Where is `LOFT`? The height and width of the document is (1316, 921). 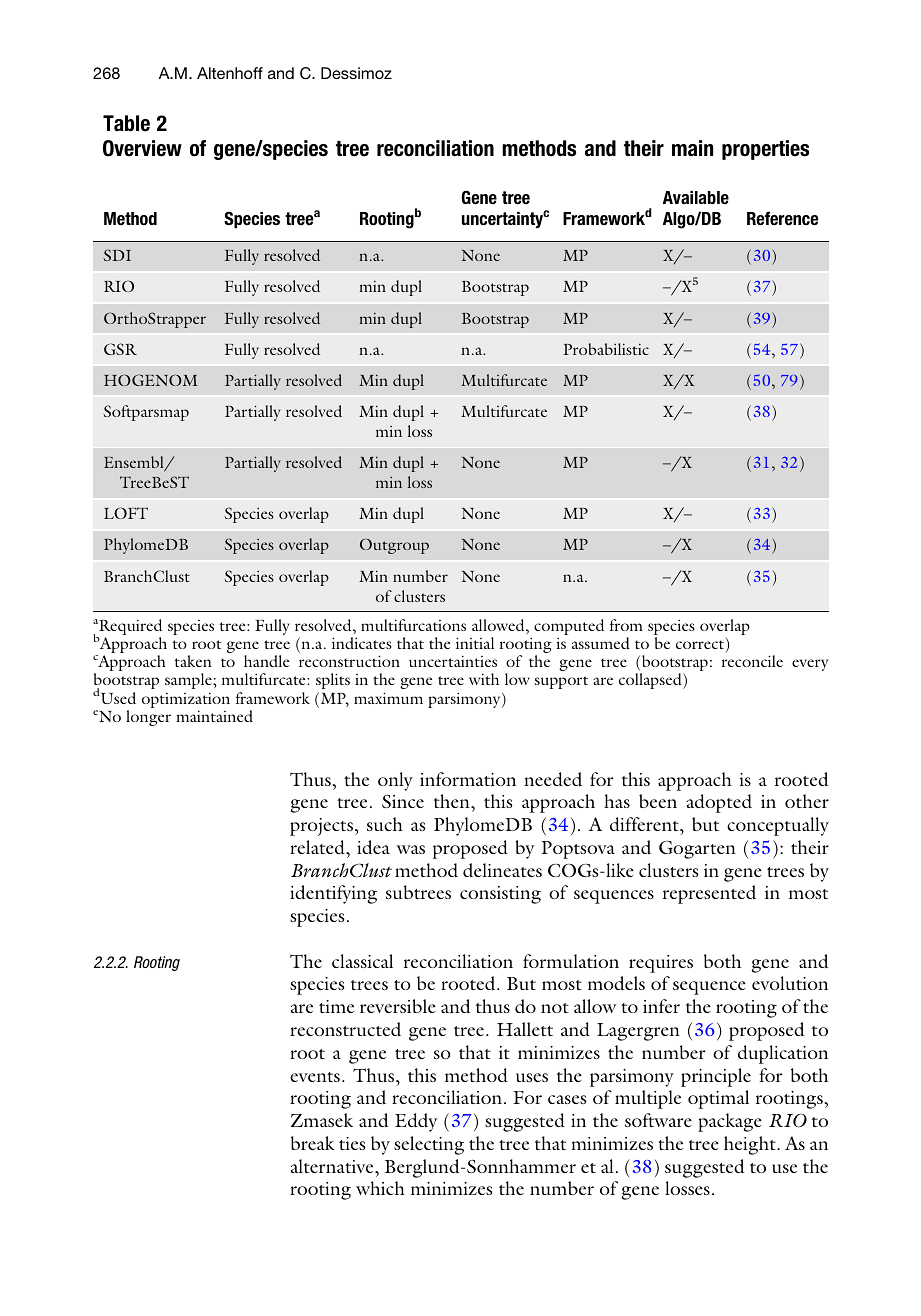 LOFT is located at coordinates (126, 513).
